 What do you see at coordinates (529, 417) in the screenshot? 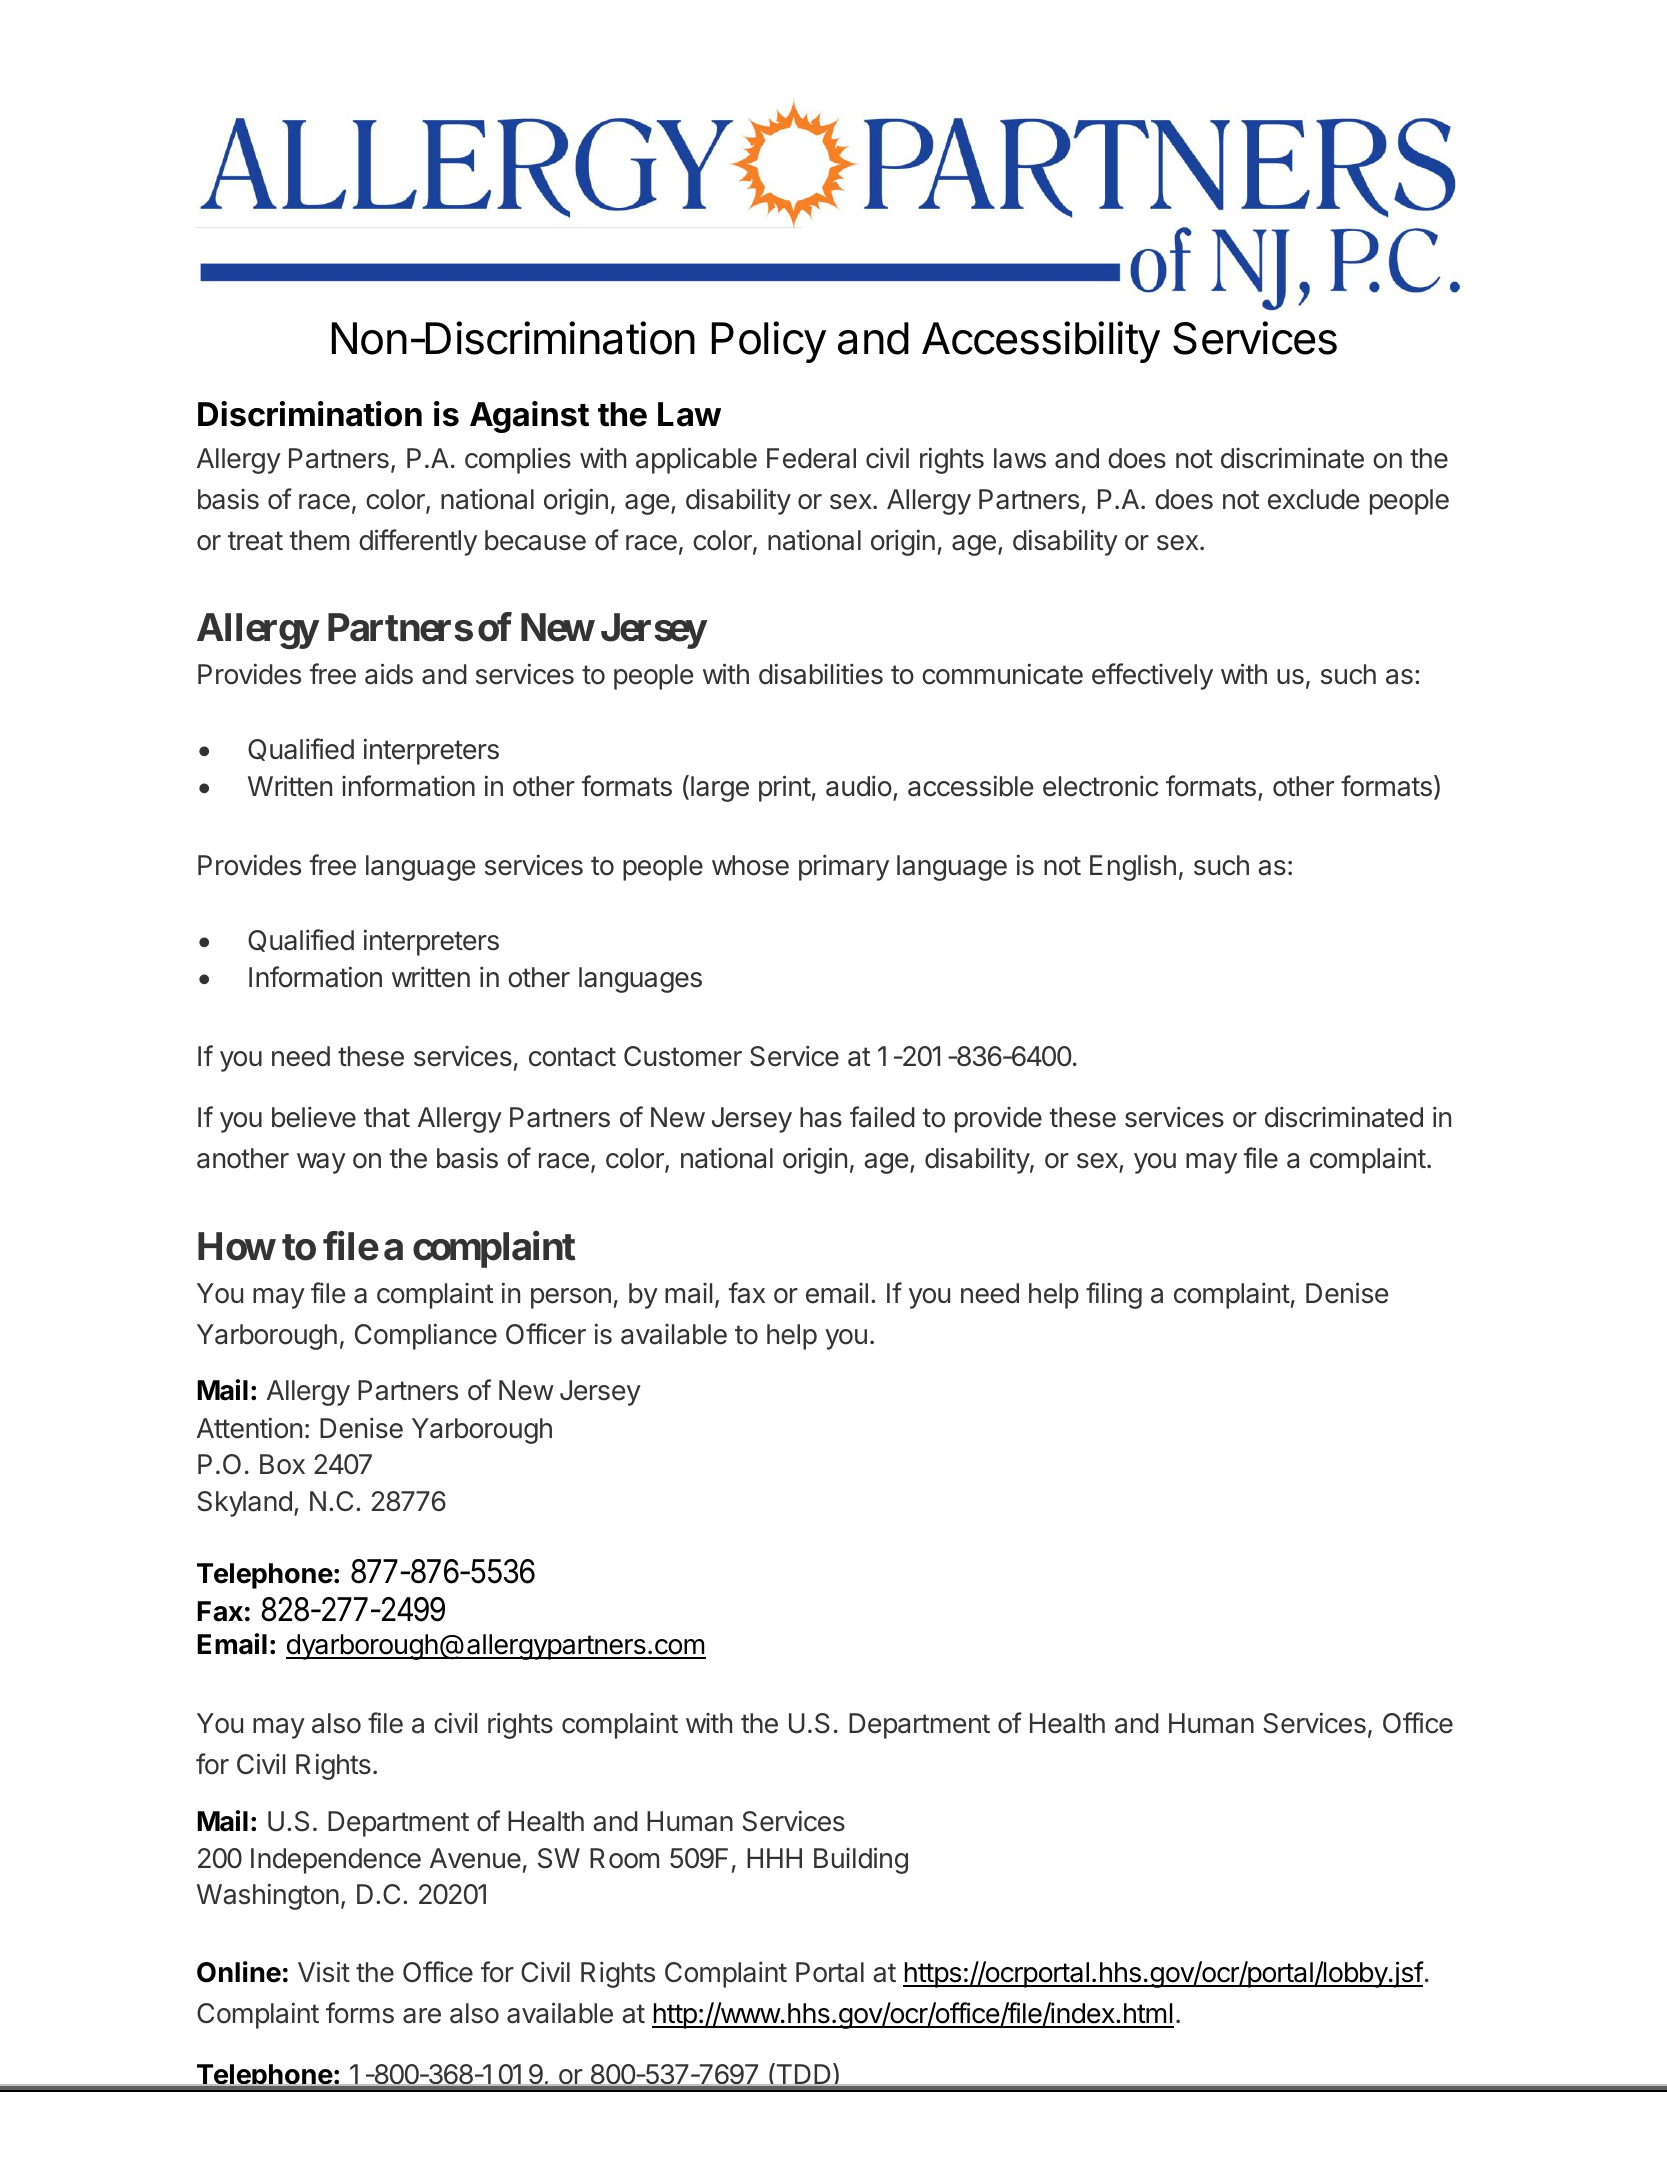
I see `Against` at bounding box center [529, 417].
